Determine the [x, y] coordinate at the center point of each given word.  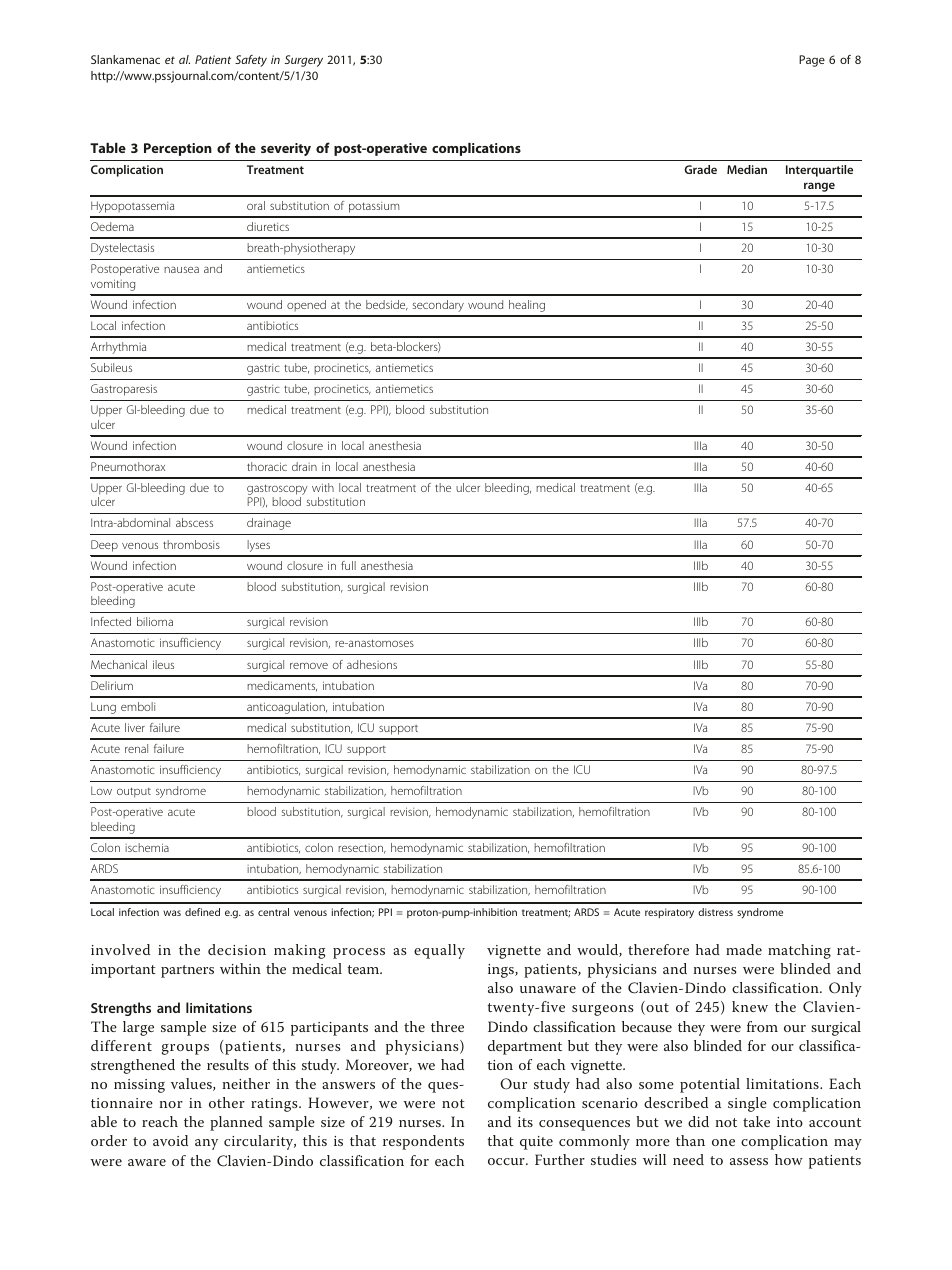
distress [715, 912]
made [744, 949]
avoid [170, 1140]
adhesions [372, 664]
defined [202, 912]
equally [439, 951]
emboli [138, 706]
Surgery [304, 61]
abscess [194, 522]
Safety [251, 61]
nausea [181, 269]
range [819, 187]
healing [527, 306]
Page [812, 61]
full [348, 565]
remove [309, 665]
